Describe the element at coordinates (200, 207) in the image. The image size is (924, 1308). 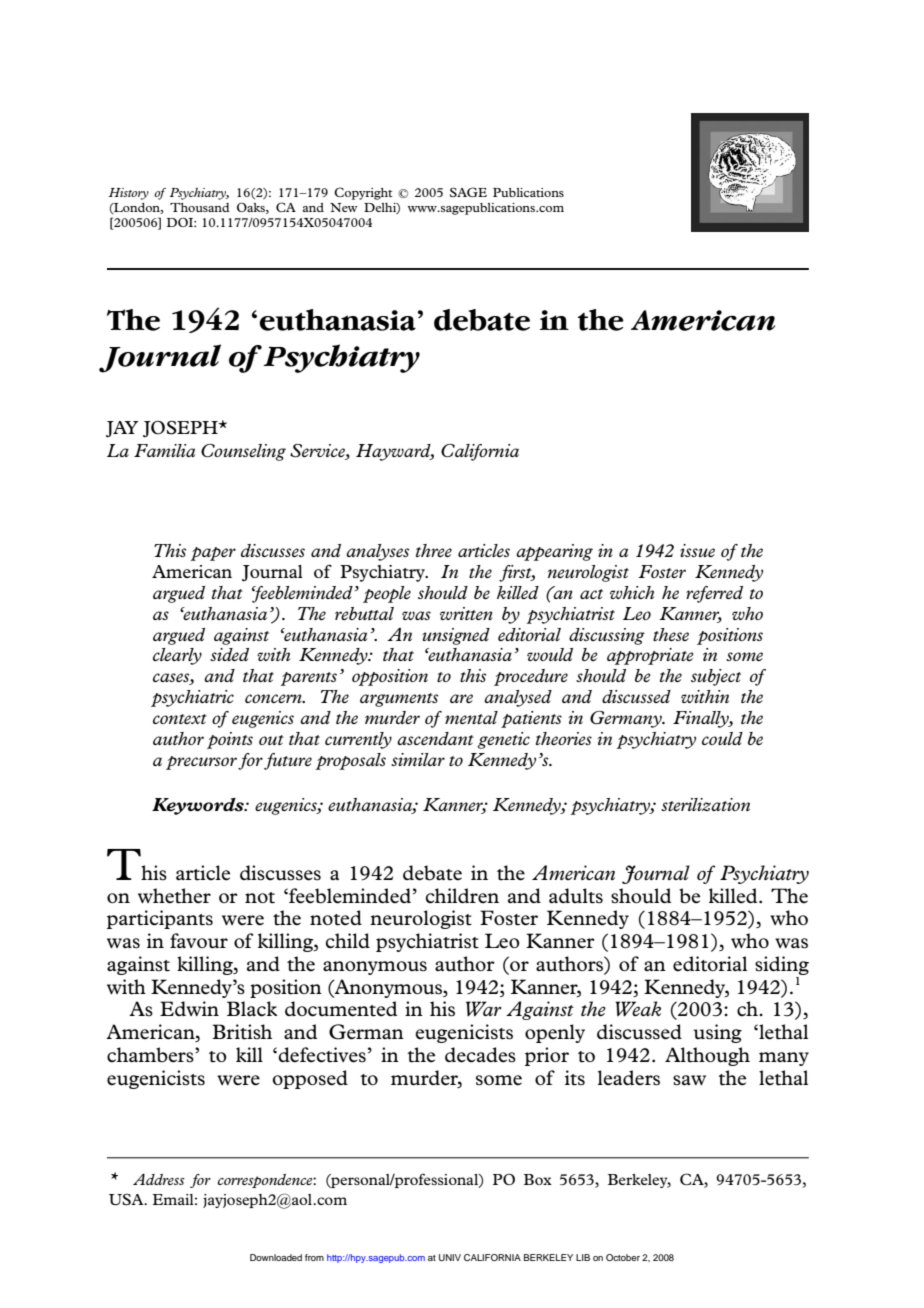
I see `Thousand` at that location.
